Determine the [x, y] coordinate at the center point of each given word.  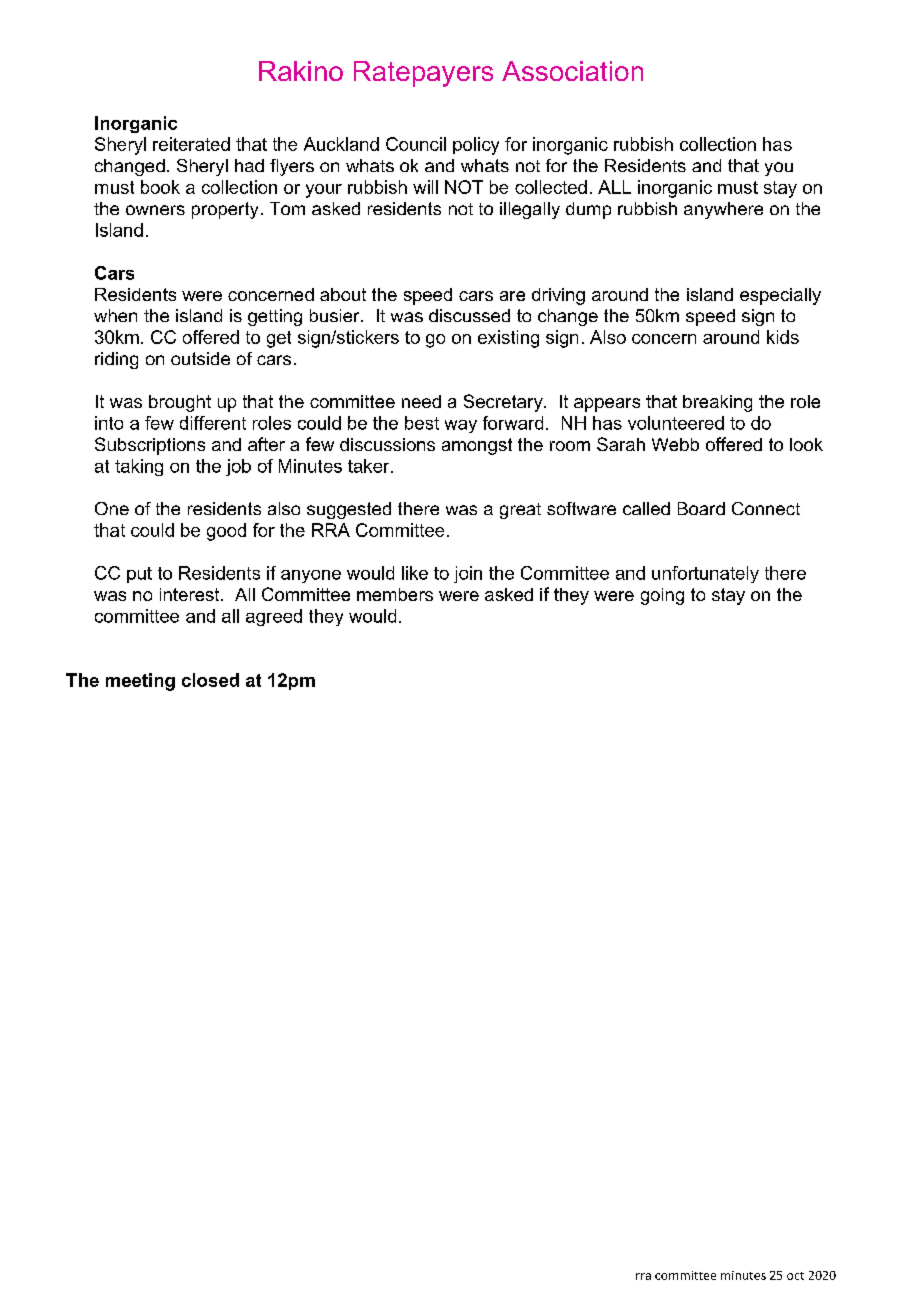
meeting [140, 682]
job [238, 467]
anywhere [723, 210]
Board [701, 508]
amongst [477, 446]
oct [795, 1276]
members [395, 594]
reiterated [191, 144]
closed [210, 680]
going [662, 596]
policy [476, 146]
